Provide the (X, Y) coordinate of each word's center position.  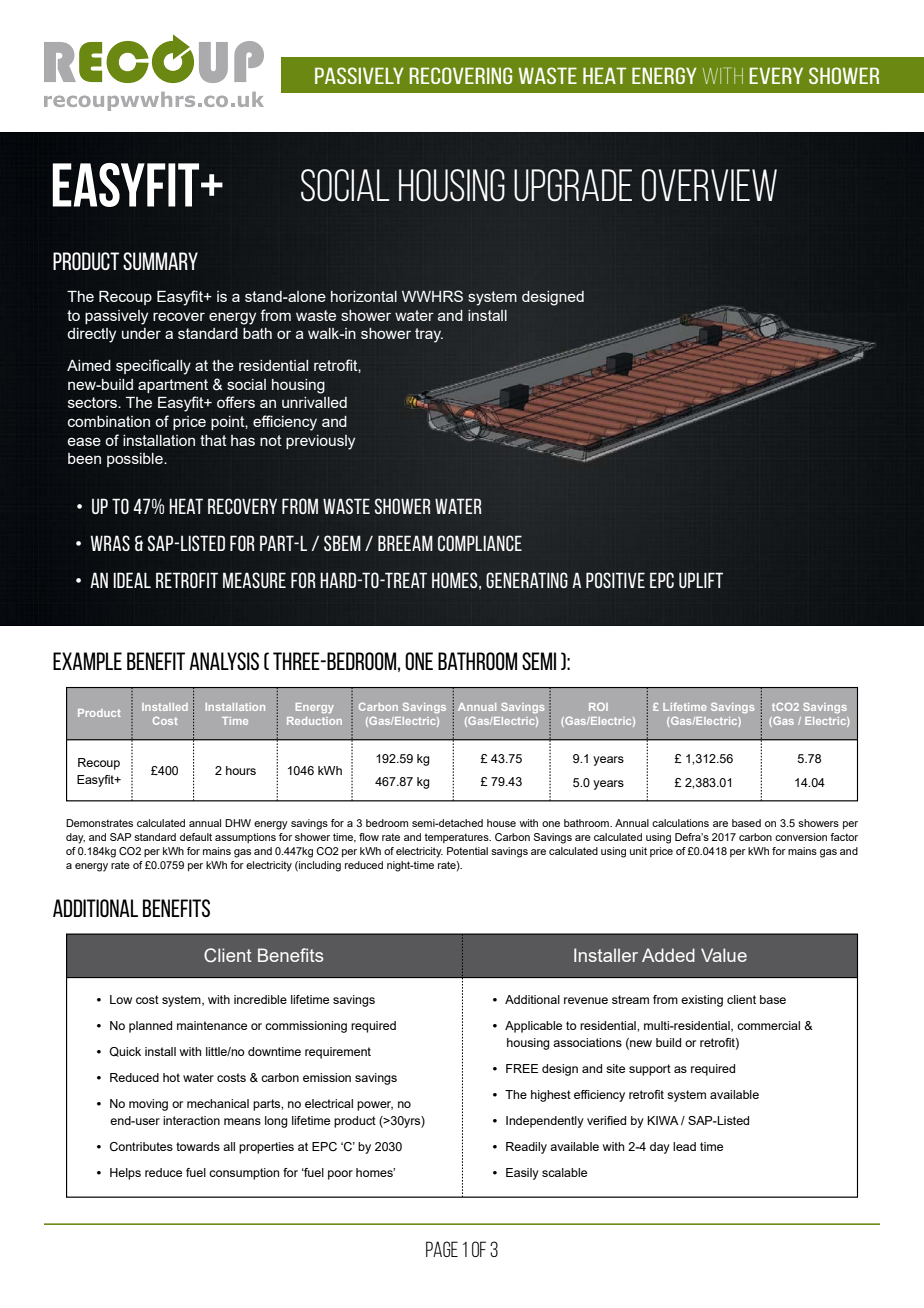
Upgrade (573, 185)
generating (527, 580)
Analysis (224, 661)
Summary (160, 261)
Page (442, 1249)
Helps (125, 1174)
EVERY (776, 75)
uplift (701, 580)
